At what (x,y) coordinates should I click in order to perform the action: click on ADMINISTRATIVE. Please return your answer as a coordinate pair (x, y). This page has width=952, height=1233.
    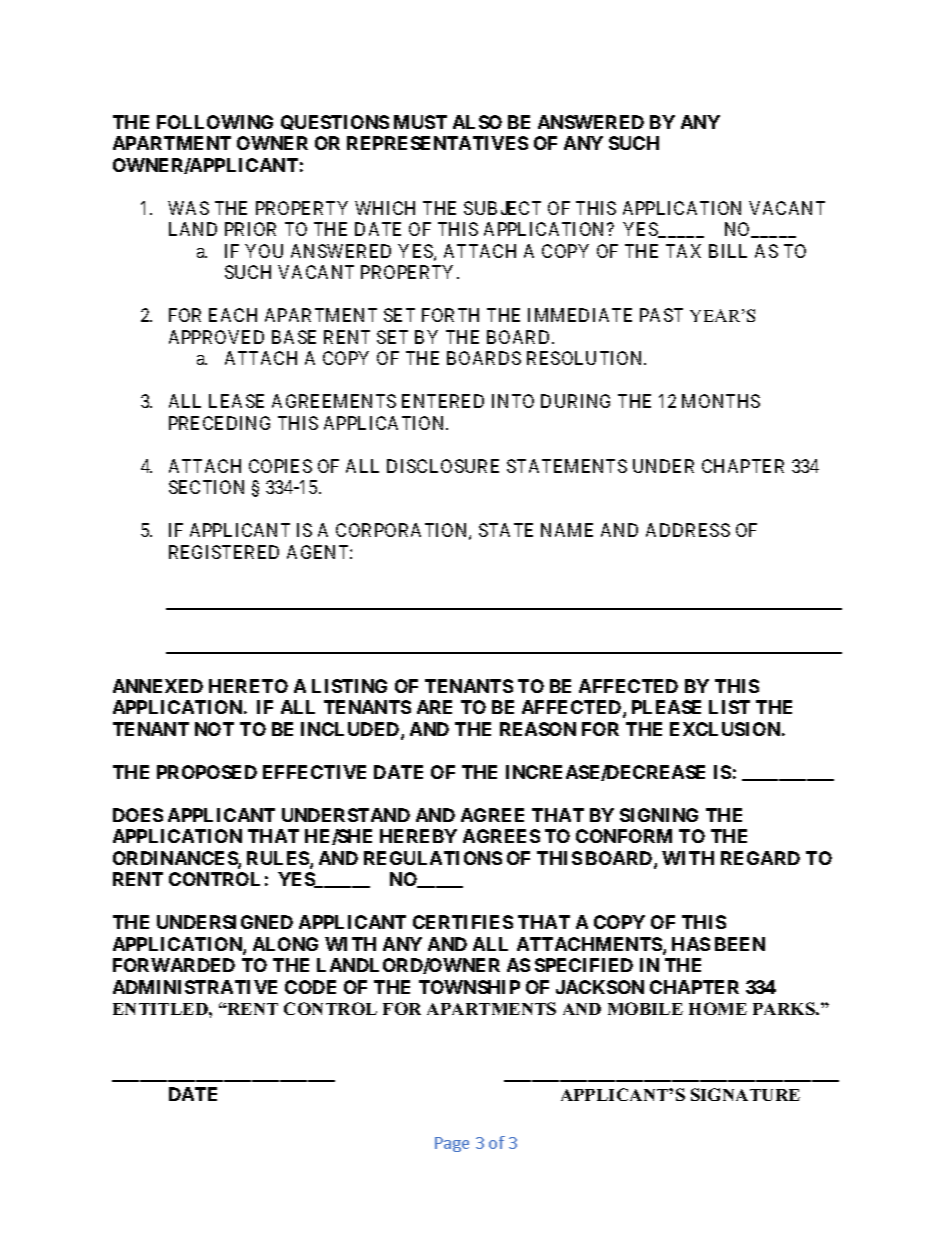
    Looking at the image, I should click on (195, 987).
